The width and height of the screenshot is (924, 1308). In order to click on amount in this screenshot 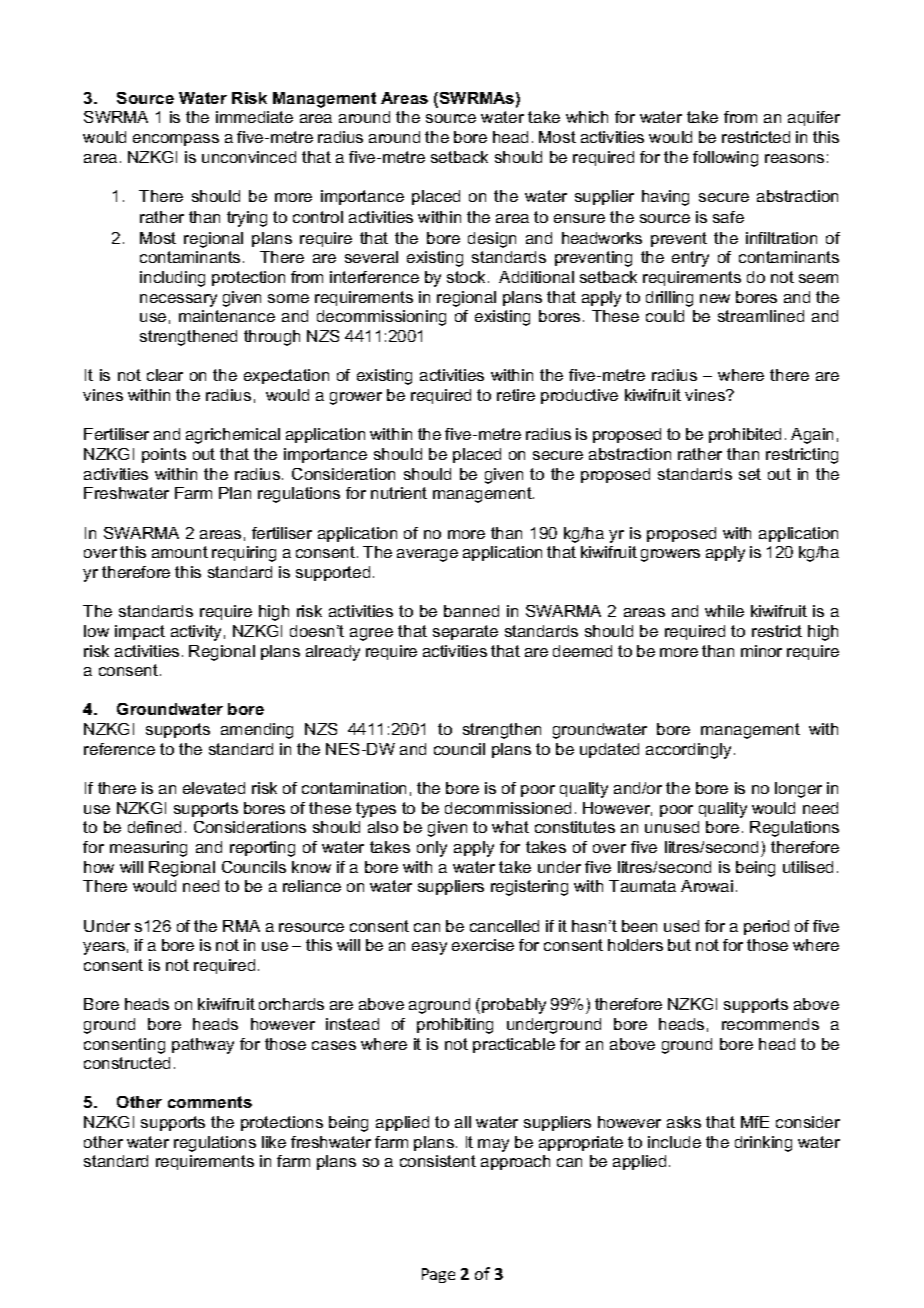, I will do `click(180, 552)`.
